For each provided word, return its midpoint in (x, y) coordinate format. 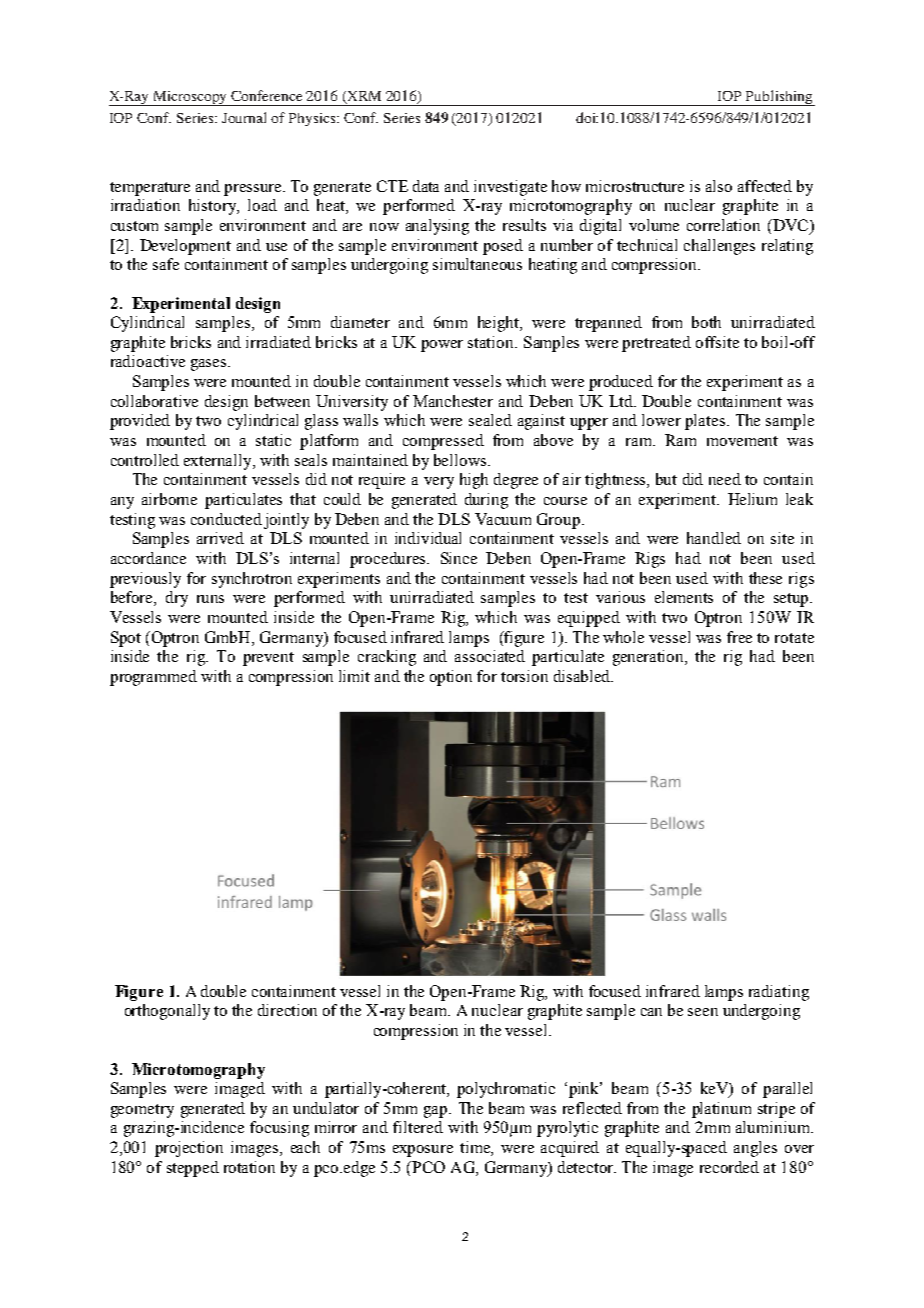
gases (210, 365)
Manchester (453, 401)
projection (189, 1149)
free (739, 637)
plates (706, 422)
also (719, 186)
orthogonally (167, 1012)
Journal (244, 117)
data (426, 186)
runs (210, 599)
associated (490, 656)
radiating (779, 993)
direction (287, 1010)
